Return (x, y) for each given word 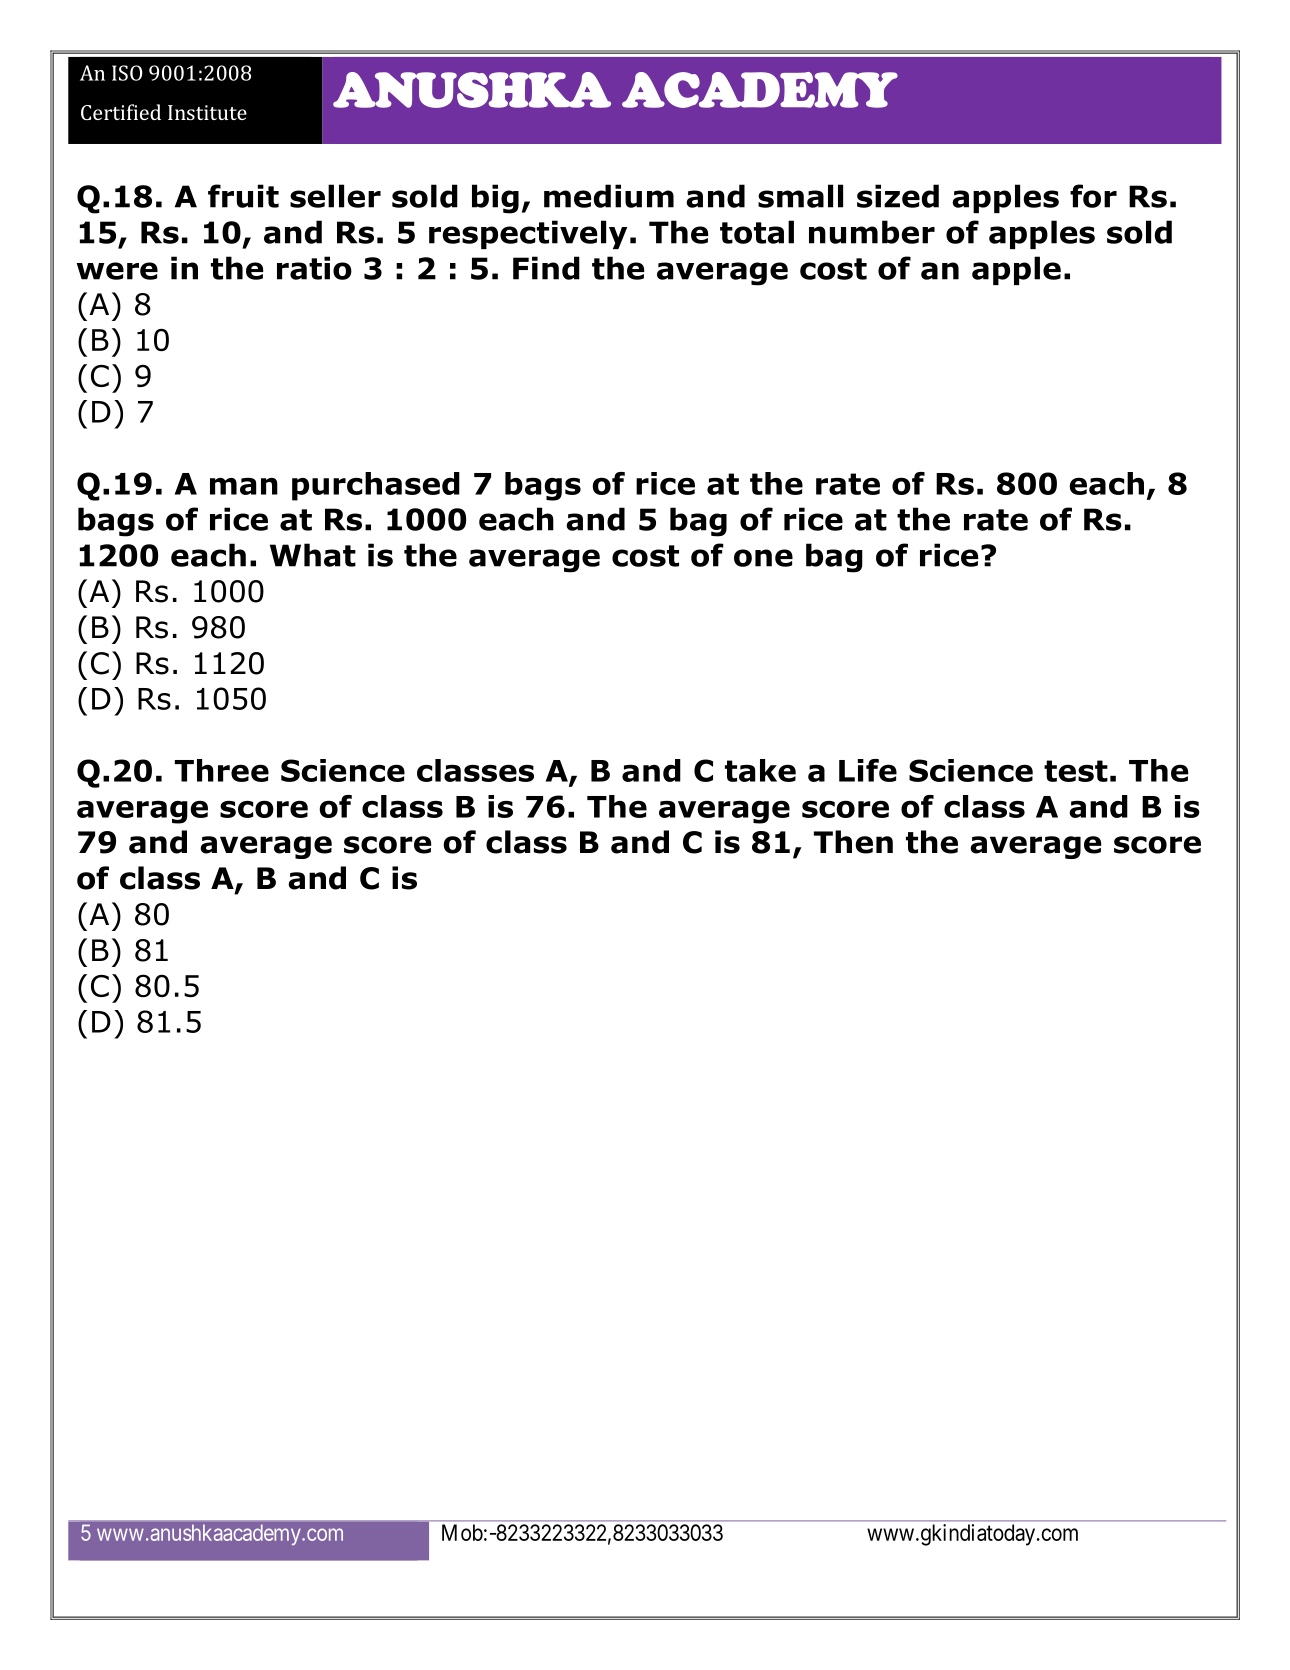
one (763, 558)
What (313, 555)
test (1076, 771)
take (760, 770)
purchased (376, 486)
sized (898, 196)
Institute (207, 112)
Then (853, 842)
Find (546, 268)
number (872, 232)
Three (222, 770)
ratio (314, 268)
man (244, 486)
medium (609, 196)
